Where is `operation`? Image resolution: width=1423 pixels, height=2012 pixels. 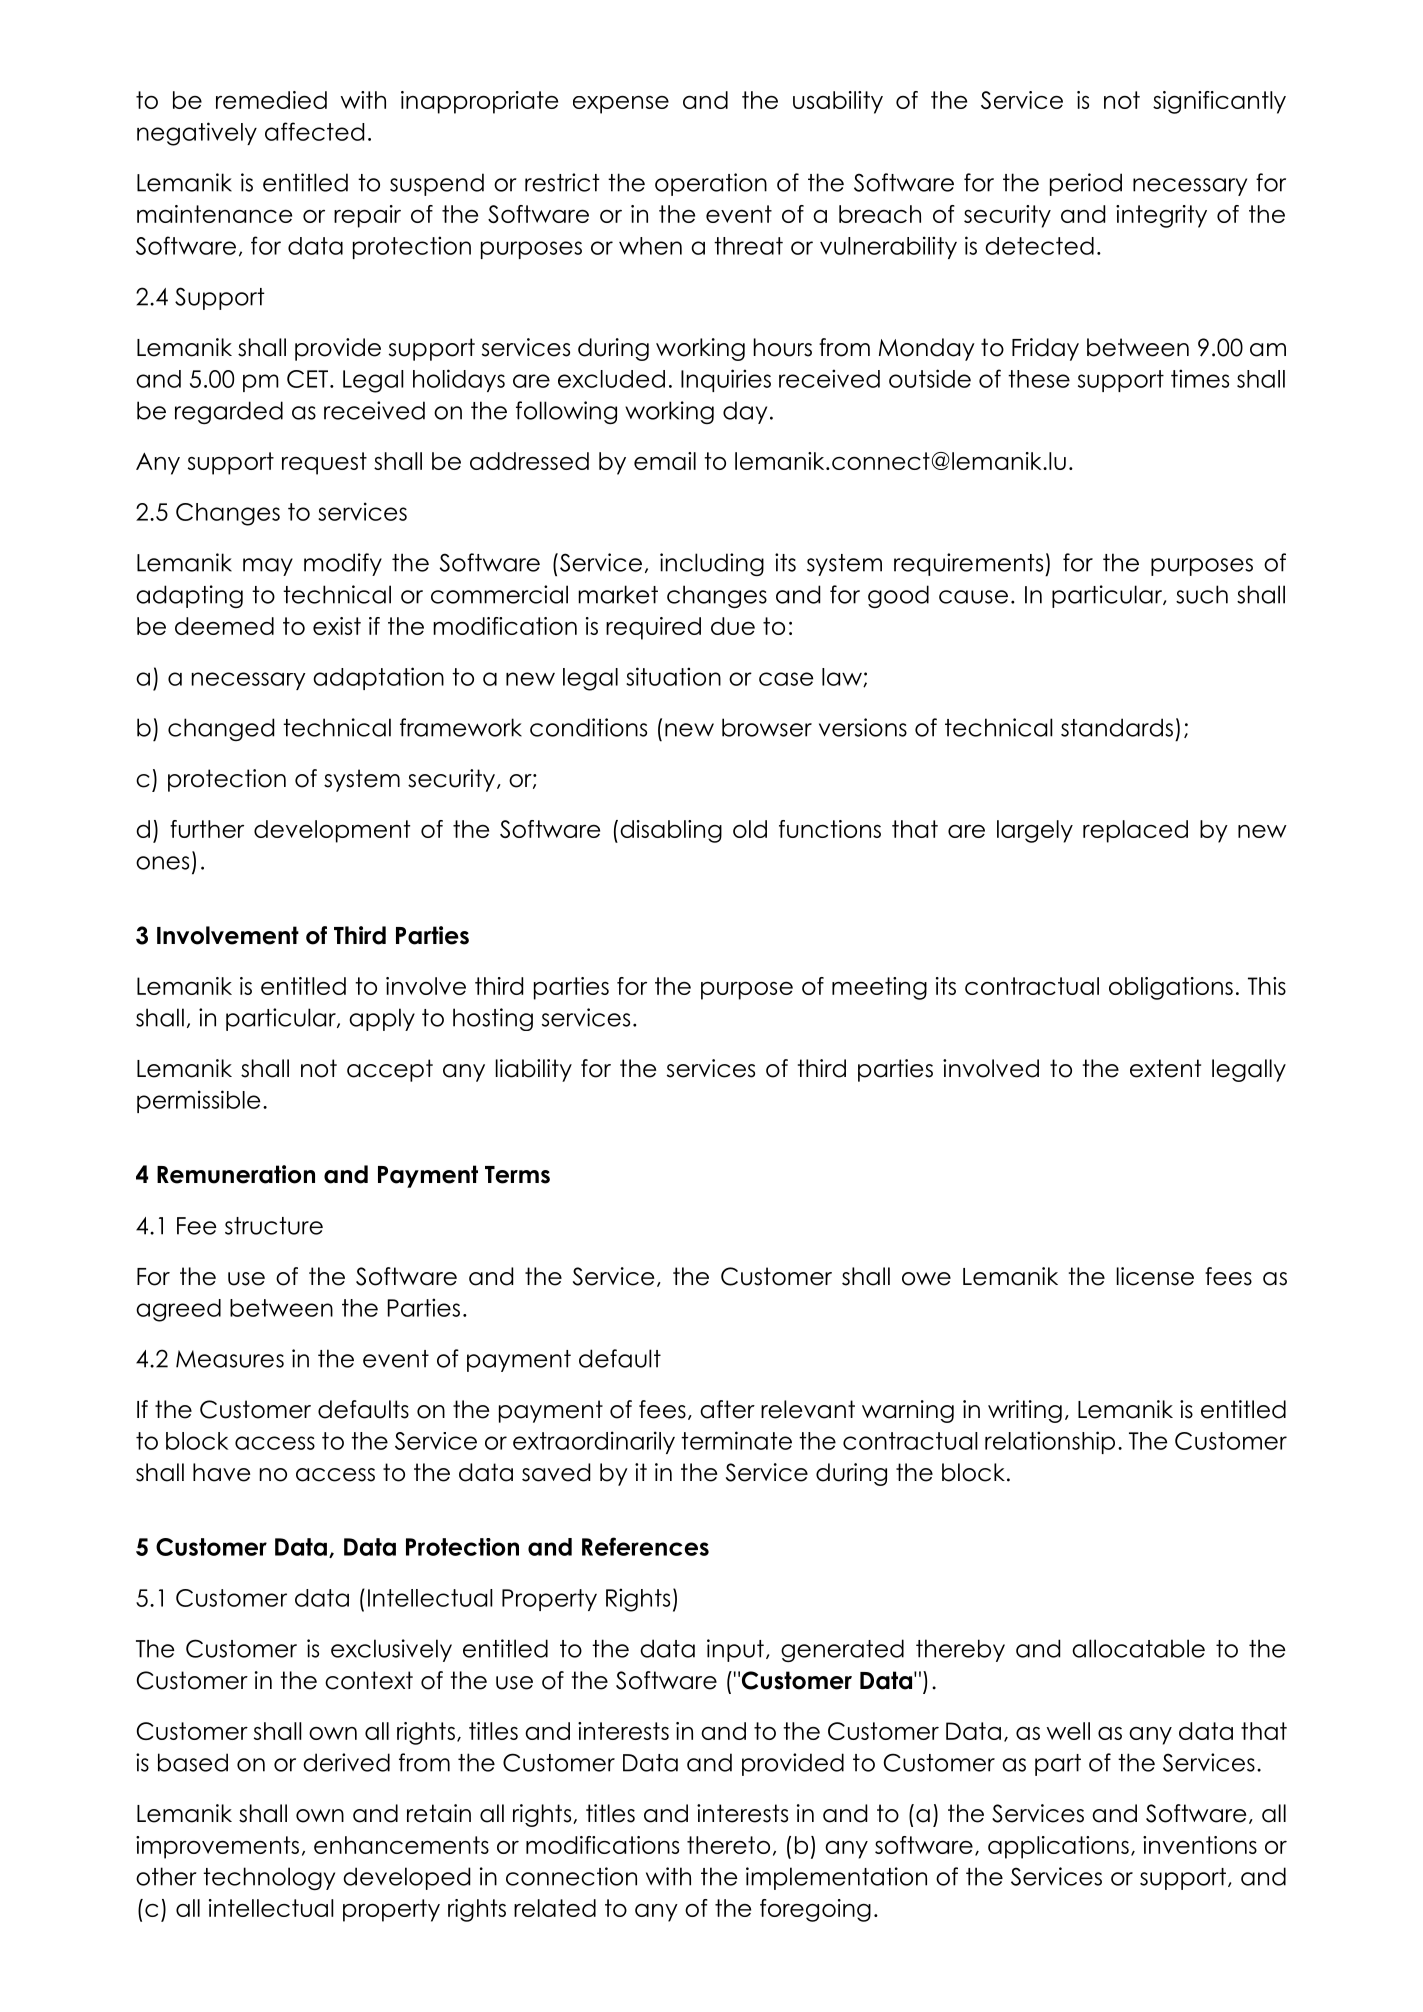 operation is located at coordinates (711, 184).
